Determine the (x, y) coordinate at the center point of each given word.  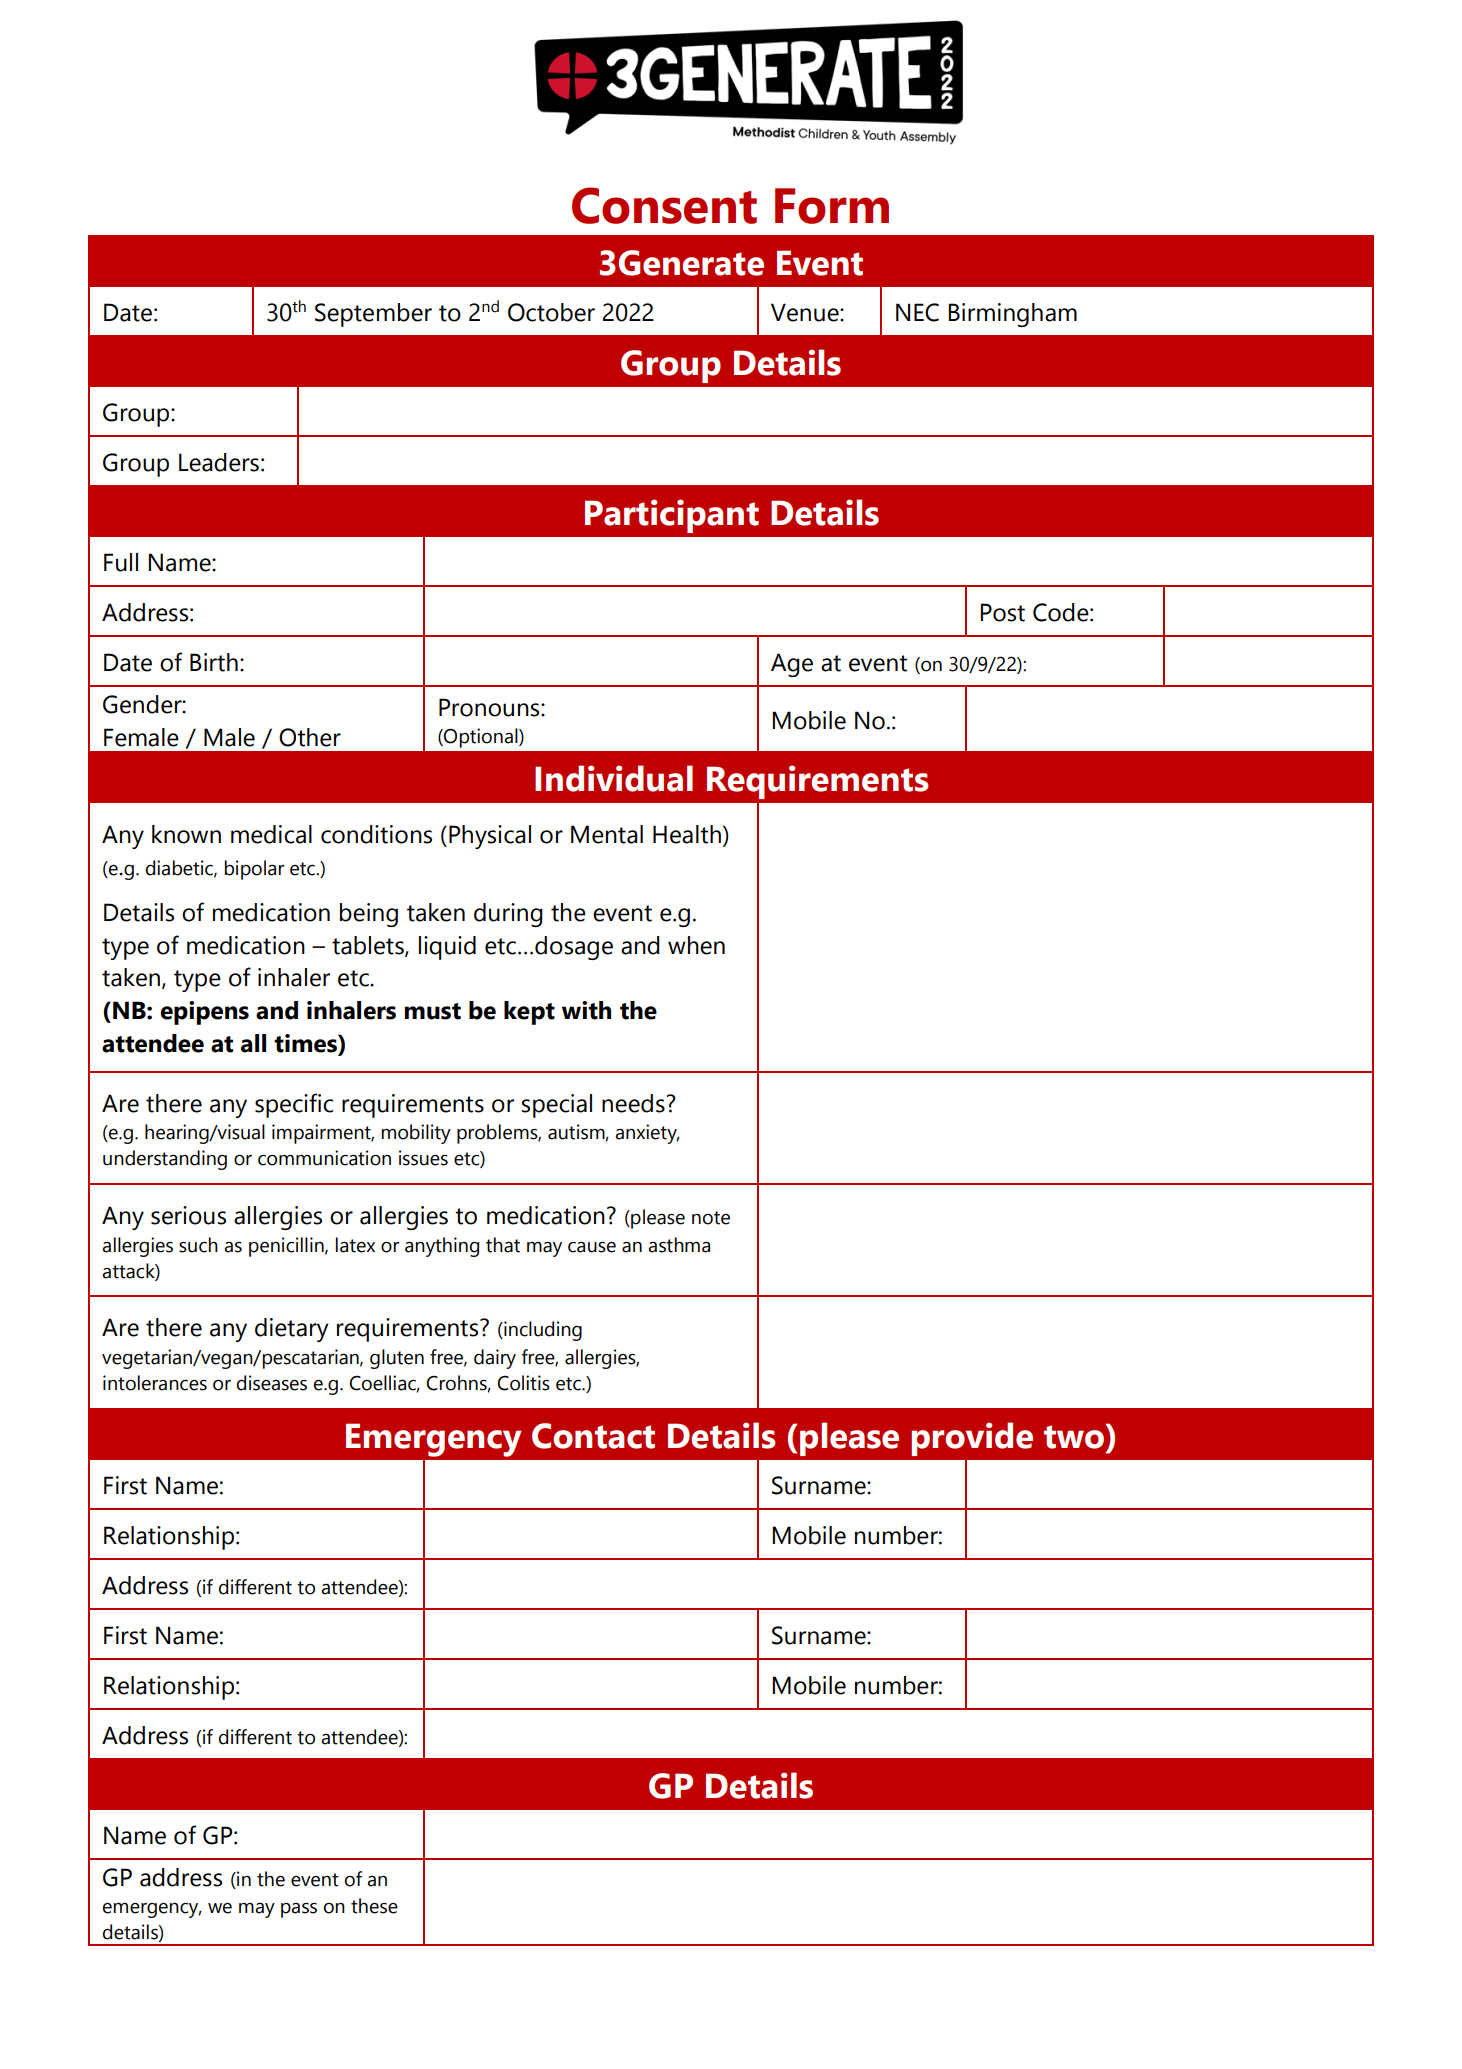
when (696, 945)
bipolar (255, 870)
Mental (607, 834)
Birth (214, 662)
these (374, 1906)
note (711, 1218)
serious (188, 1215)
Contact (593, 1436)
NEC (917, 312)
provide (972, 1439)
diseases (272, 1383)
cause (592, 1247)
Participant (672, 516)
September (373, 315)
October (551, 312)
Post (1002, 612)
